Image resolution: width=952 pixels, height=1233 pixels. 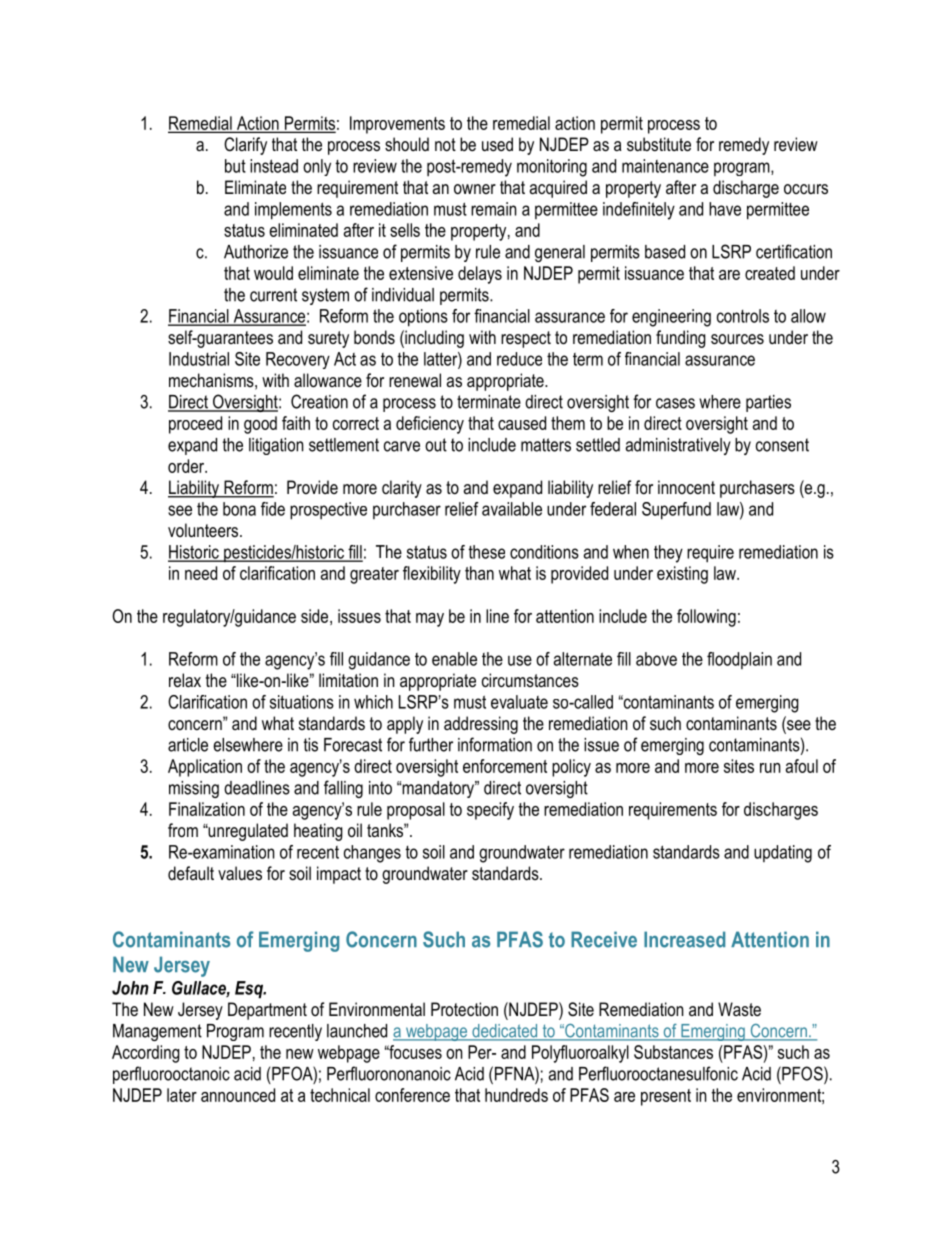 What do you see at coordinates (372, 854) in the page?
I see `changes` at bounding box center [372, 854].
